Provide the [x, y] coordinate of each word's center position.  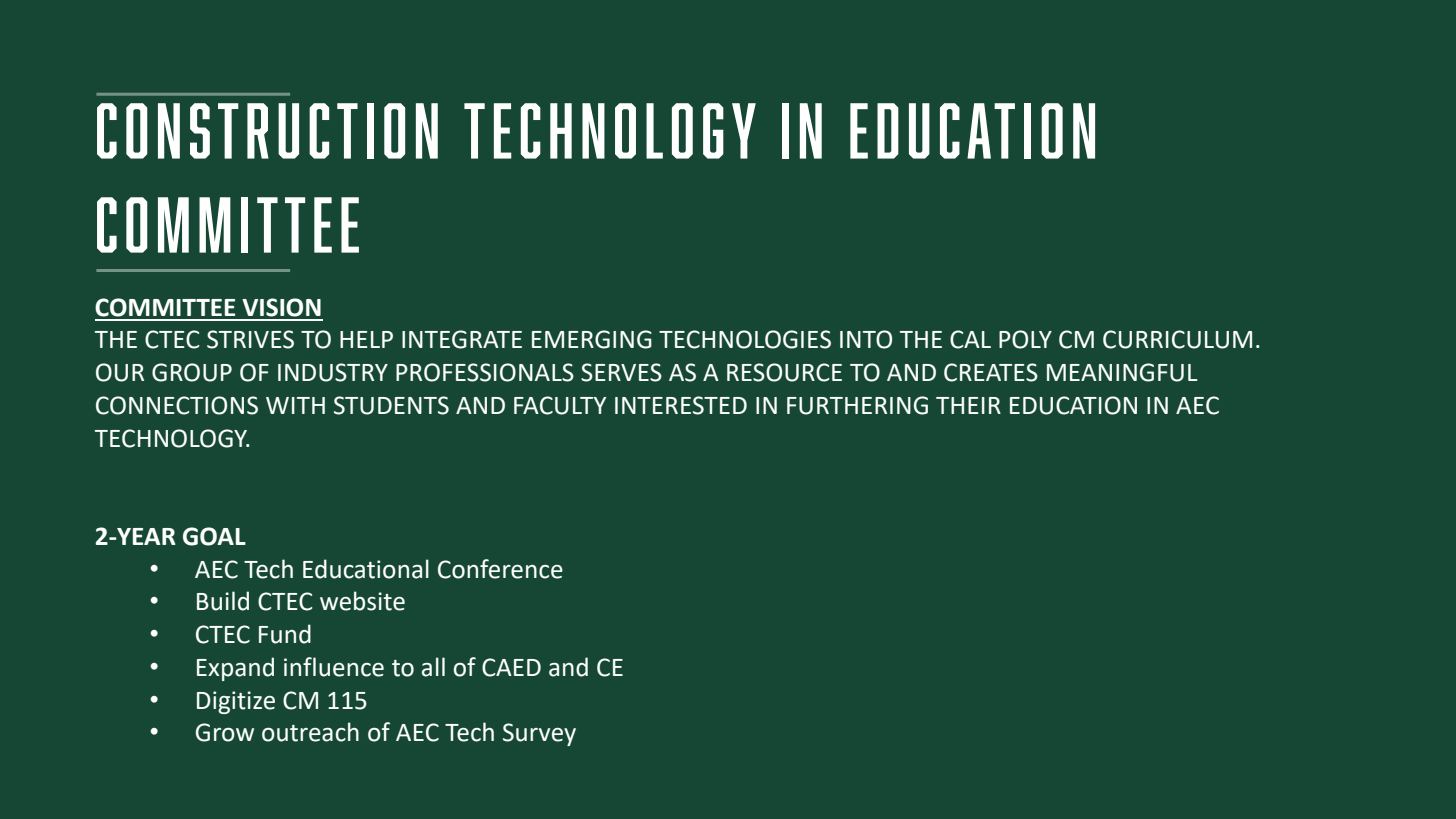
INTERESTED [681, 405]
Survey [539, 734]
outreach [310, 732]
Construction [267, 131]
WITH [295, 405]
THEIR [968, 405]
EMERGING [592, 339]
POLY [1025, 339]
